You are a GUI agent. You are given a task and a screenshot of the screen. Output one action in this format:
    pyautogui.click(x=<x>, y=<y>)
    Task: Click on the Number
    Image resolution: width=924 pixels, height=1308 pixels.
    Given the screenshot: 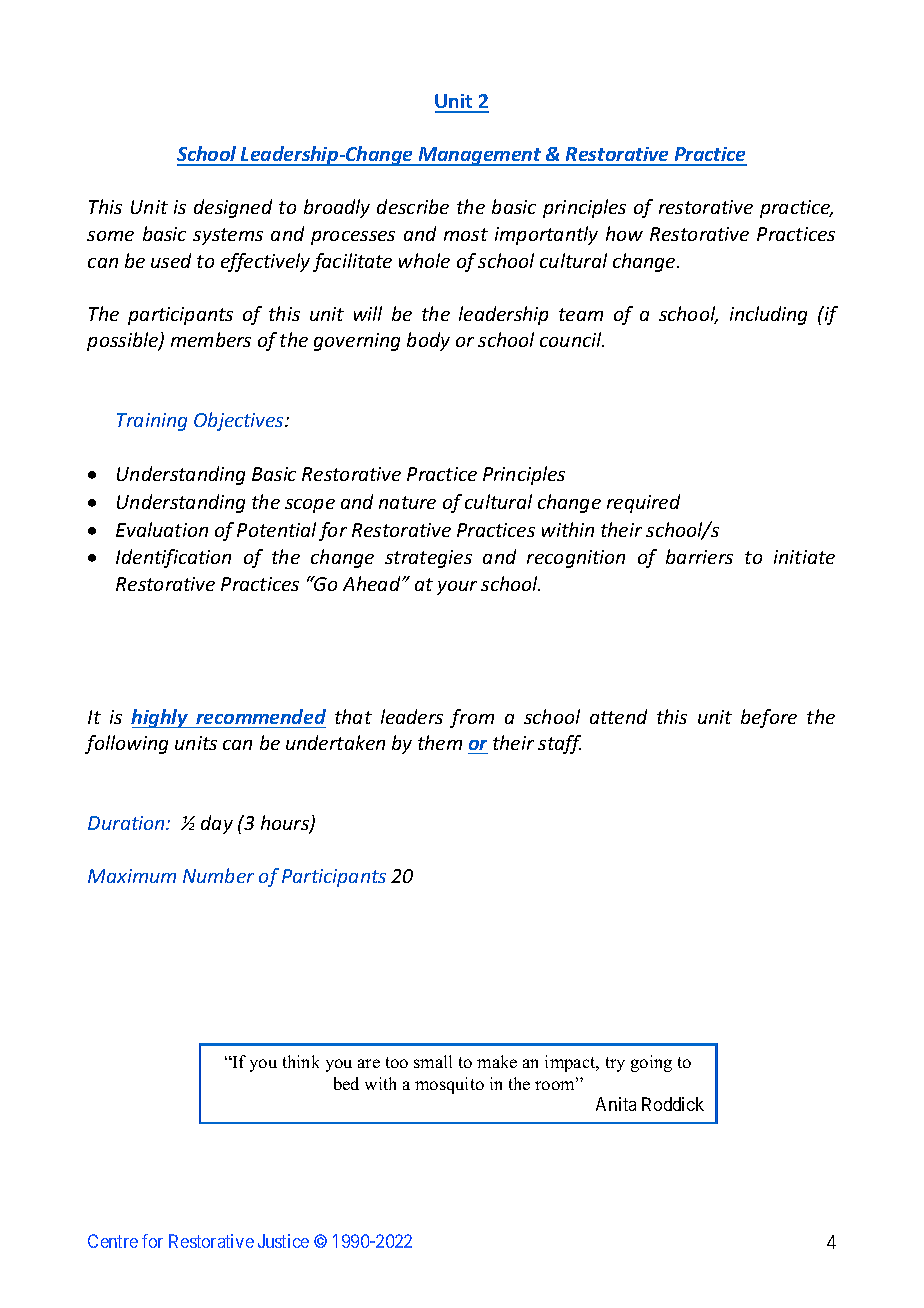 What is the action you would take?
    pyautogui.click(x=218, y=875)
